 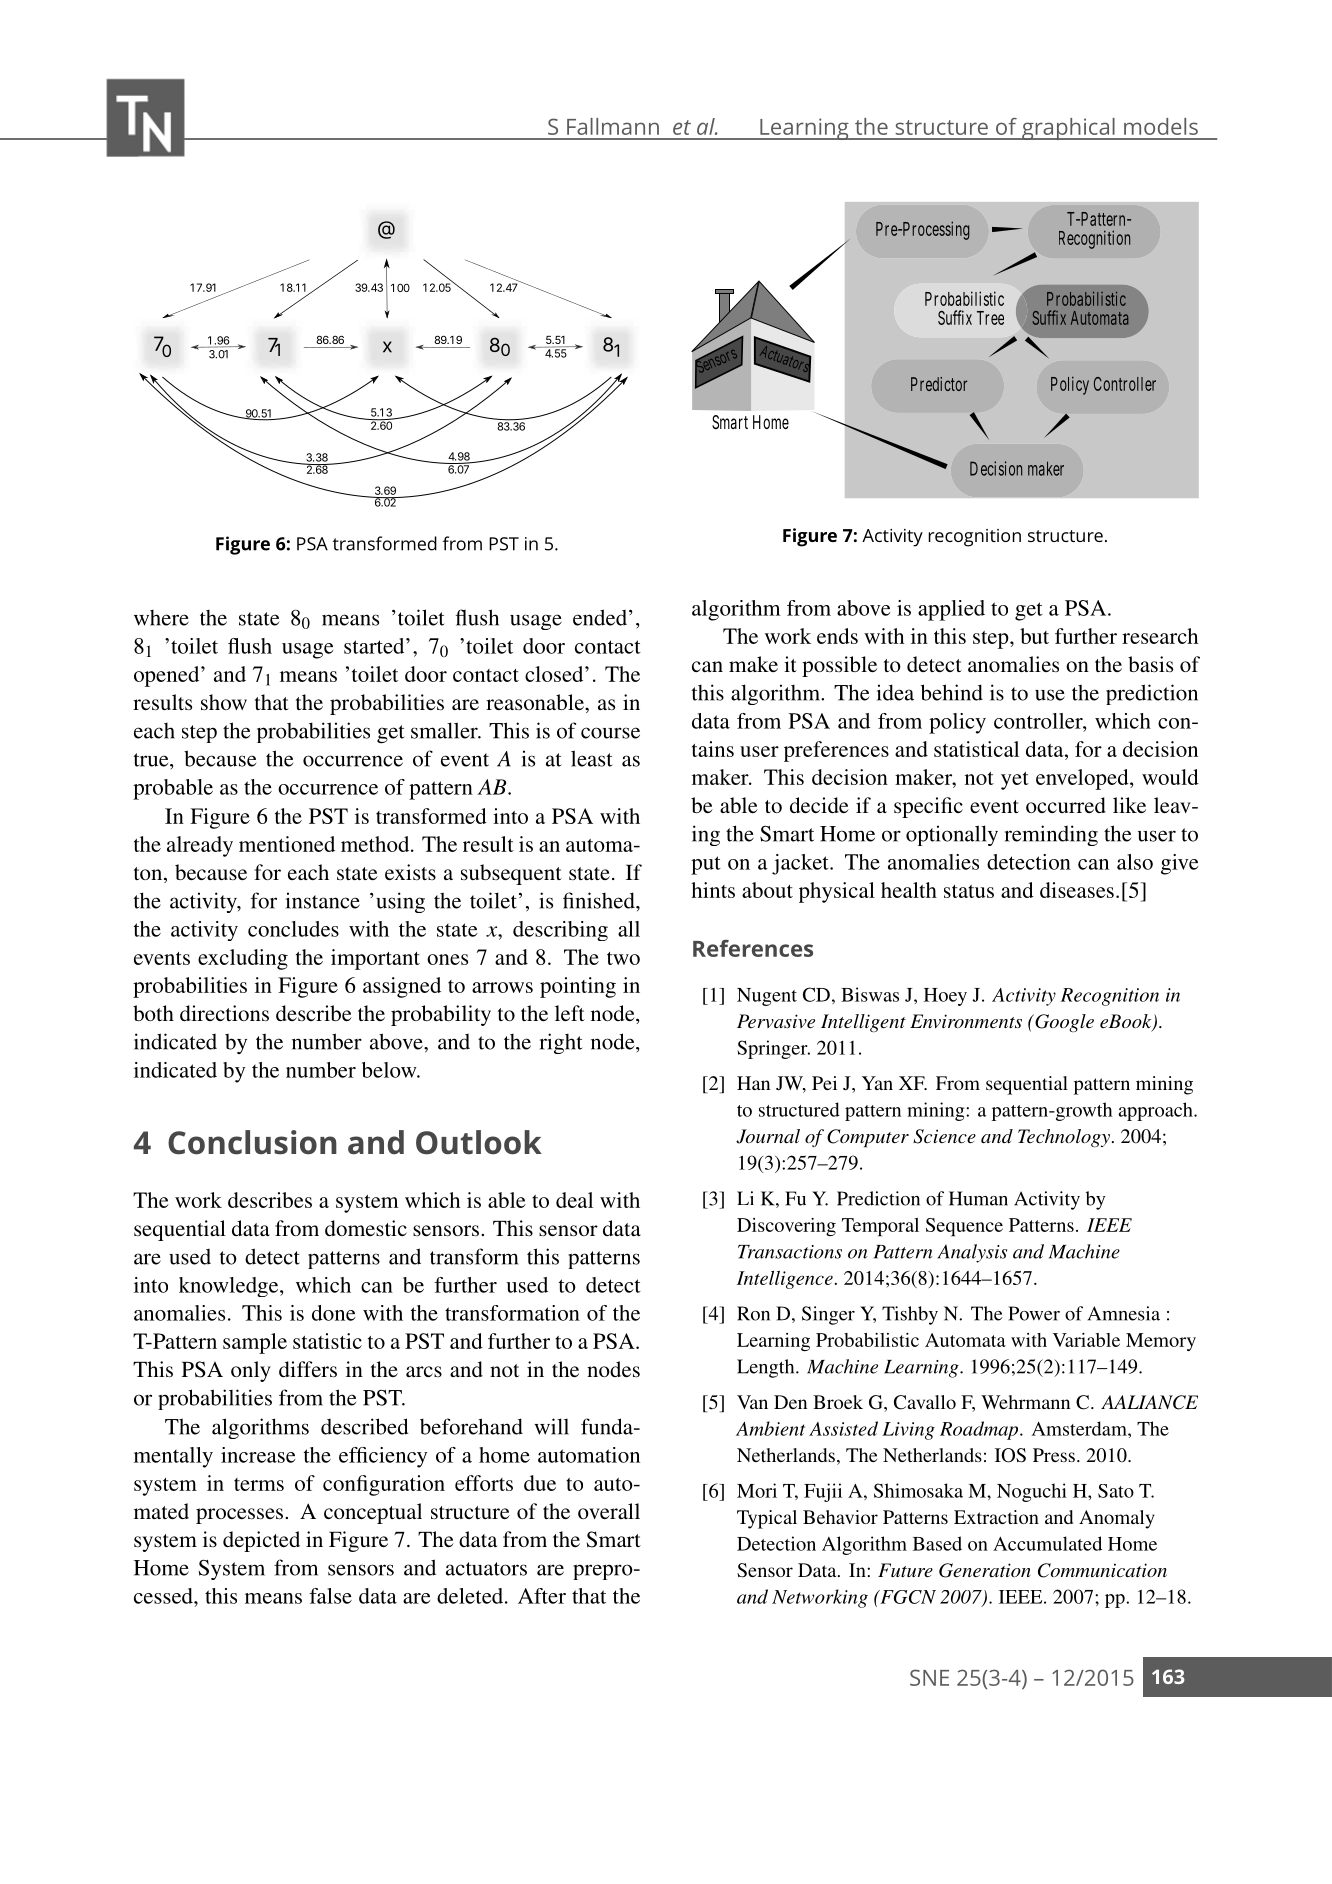 What do you see at coordinates (293, 929) in the screenshot?
I see `concludes` at bounding box center [293, 929].
